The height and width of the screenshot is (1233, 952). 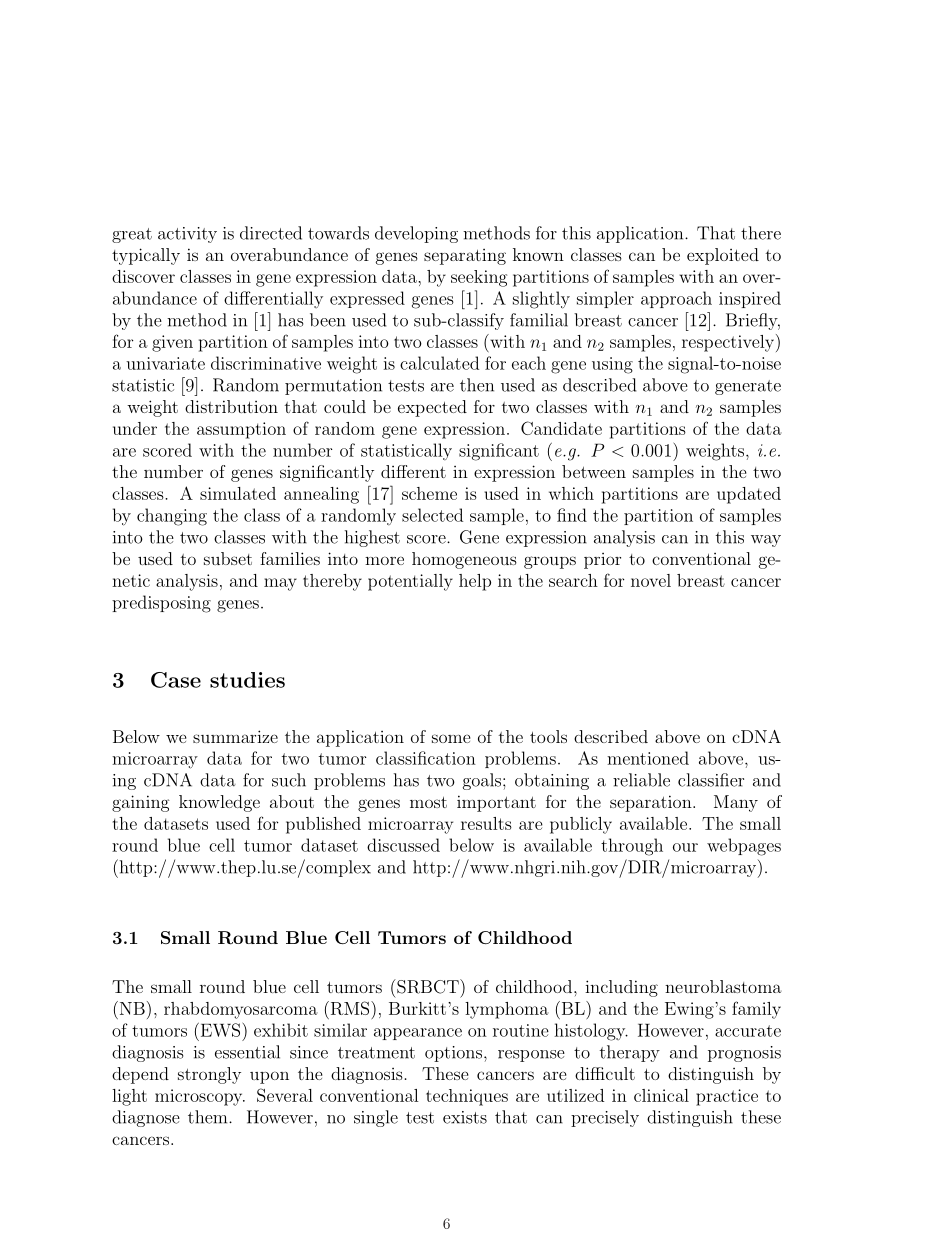 What do you see at coordinates (200, 1097) in the screenshot?
I see `microscopy` at bounding box center [200, 1097].
